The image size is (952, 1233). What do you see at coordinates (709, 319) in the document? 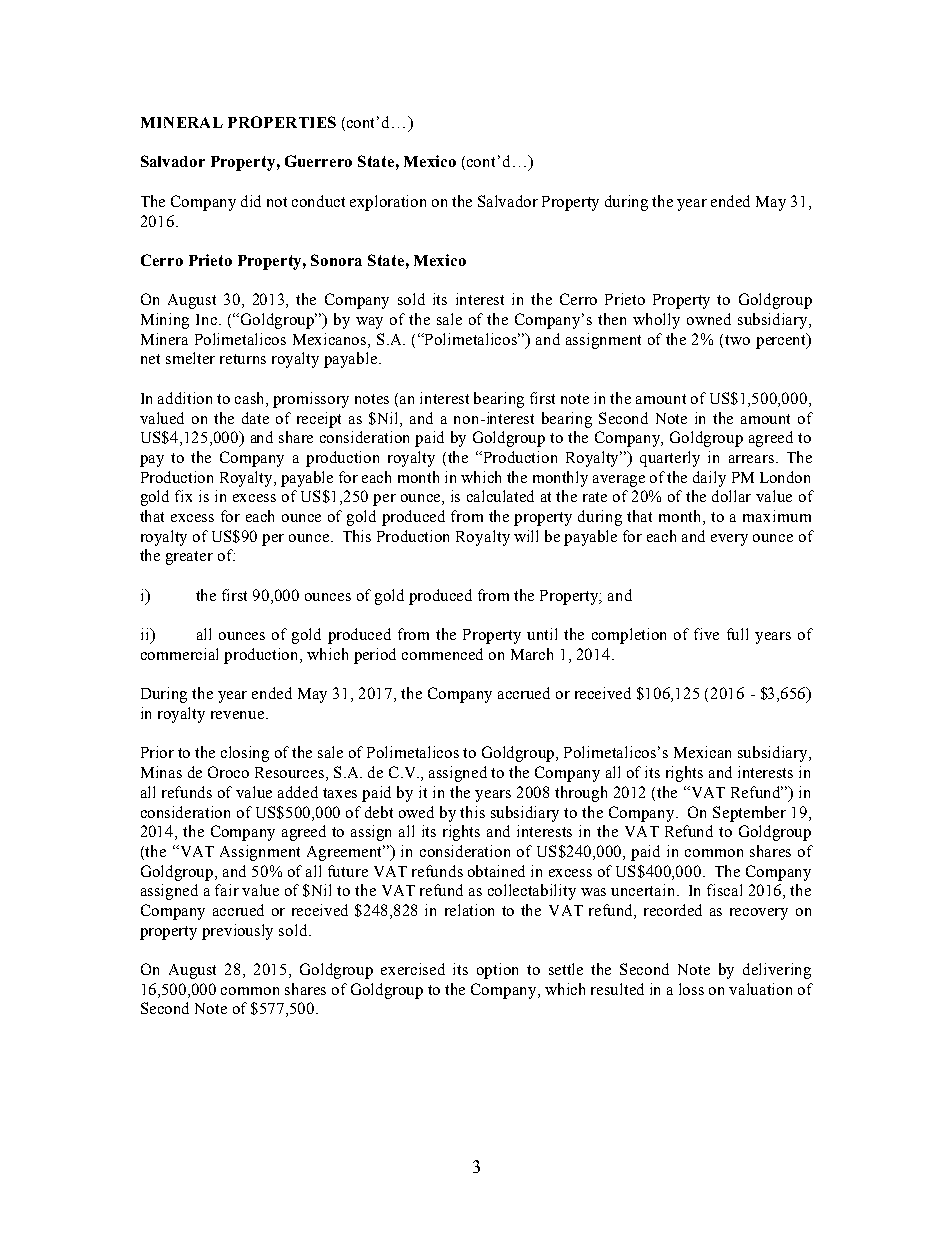
I see `owned` at bounding box center [709, 319].
